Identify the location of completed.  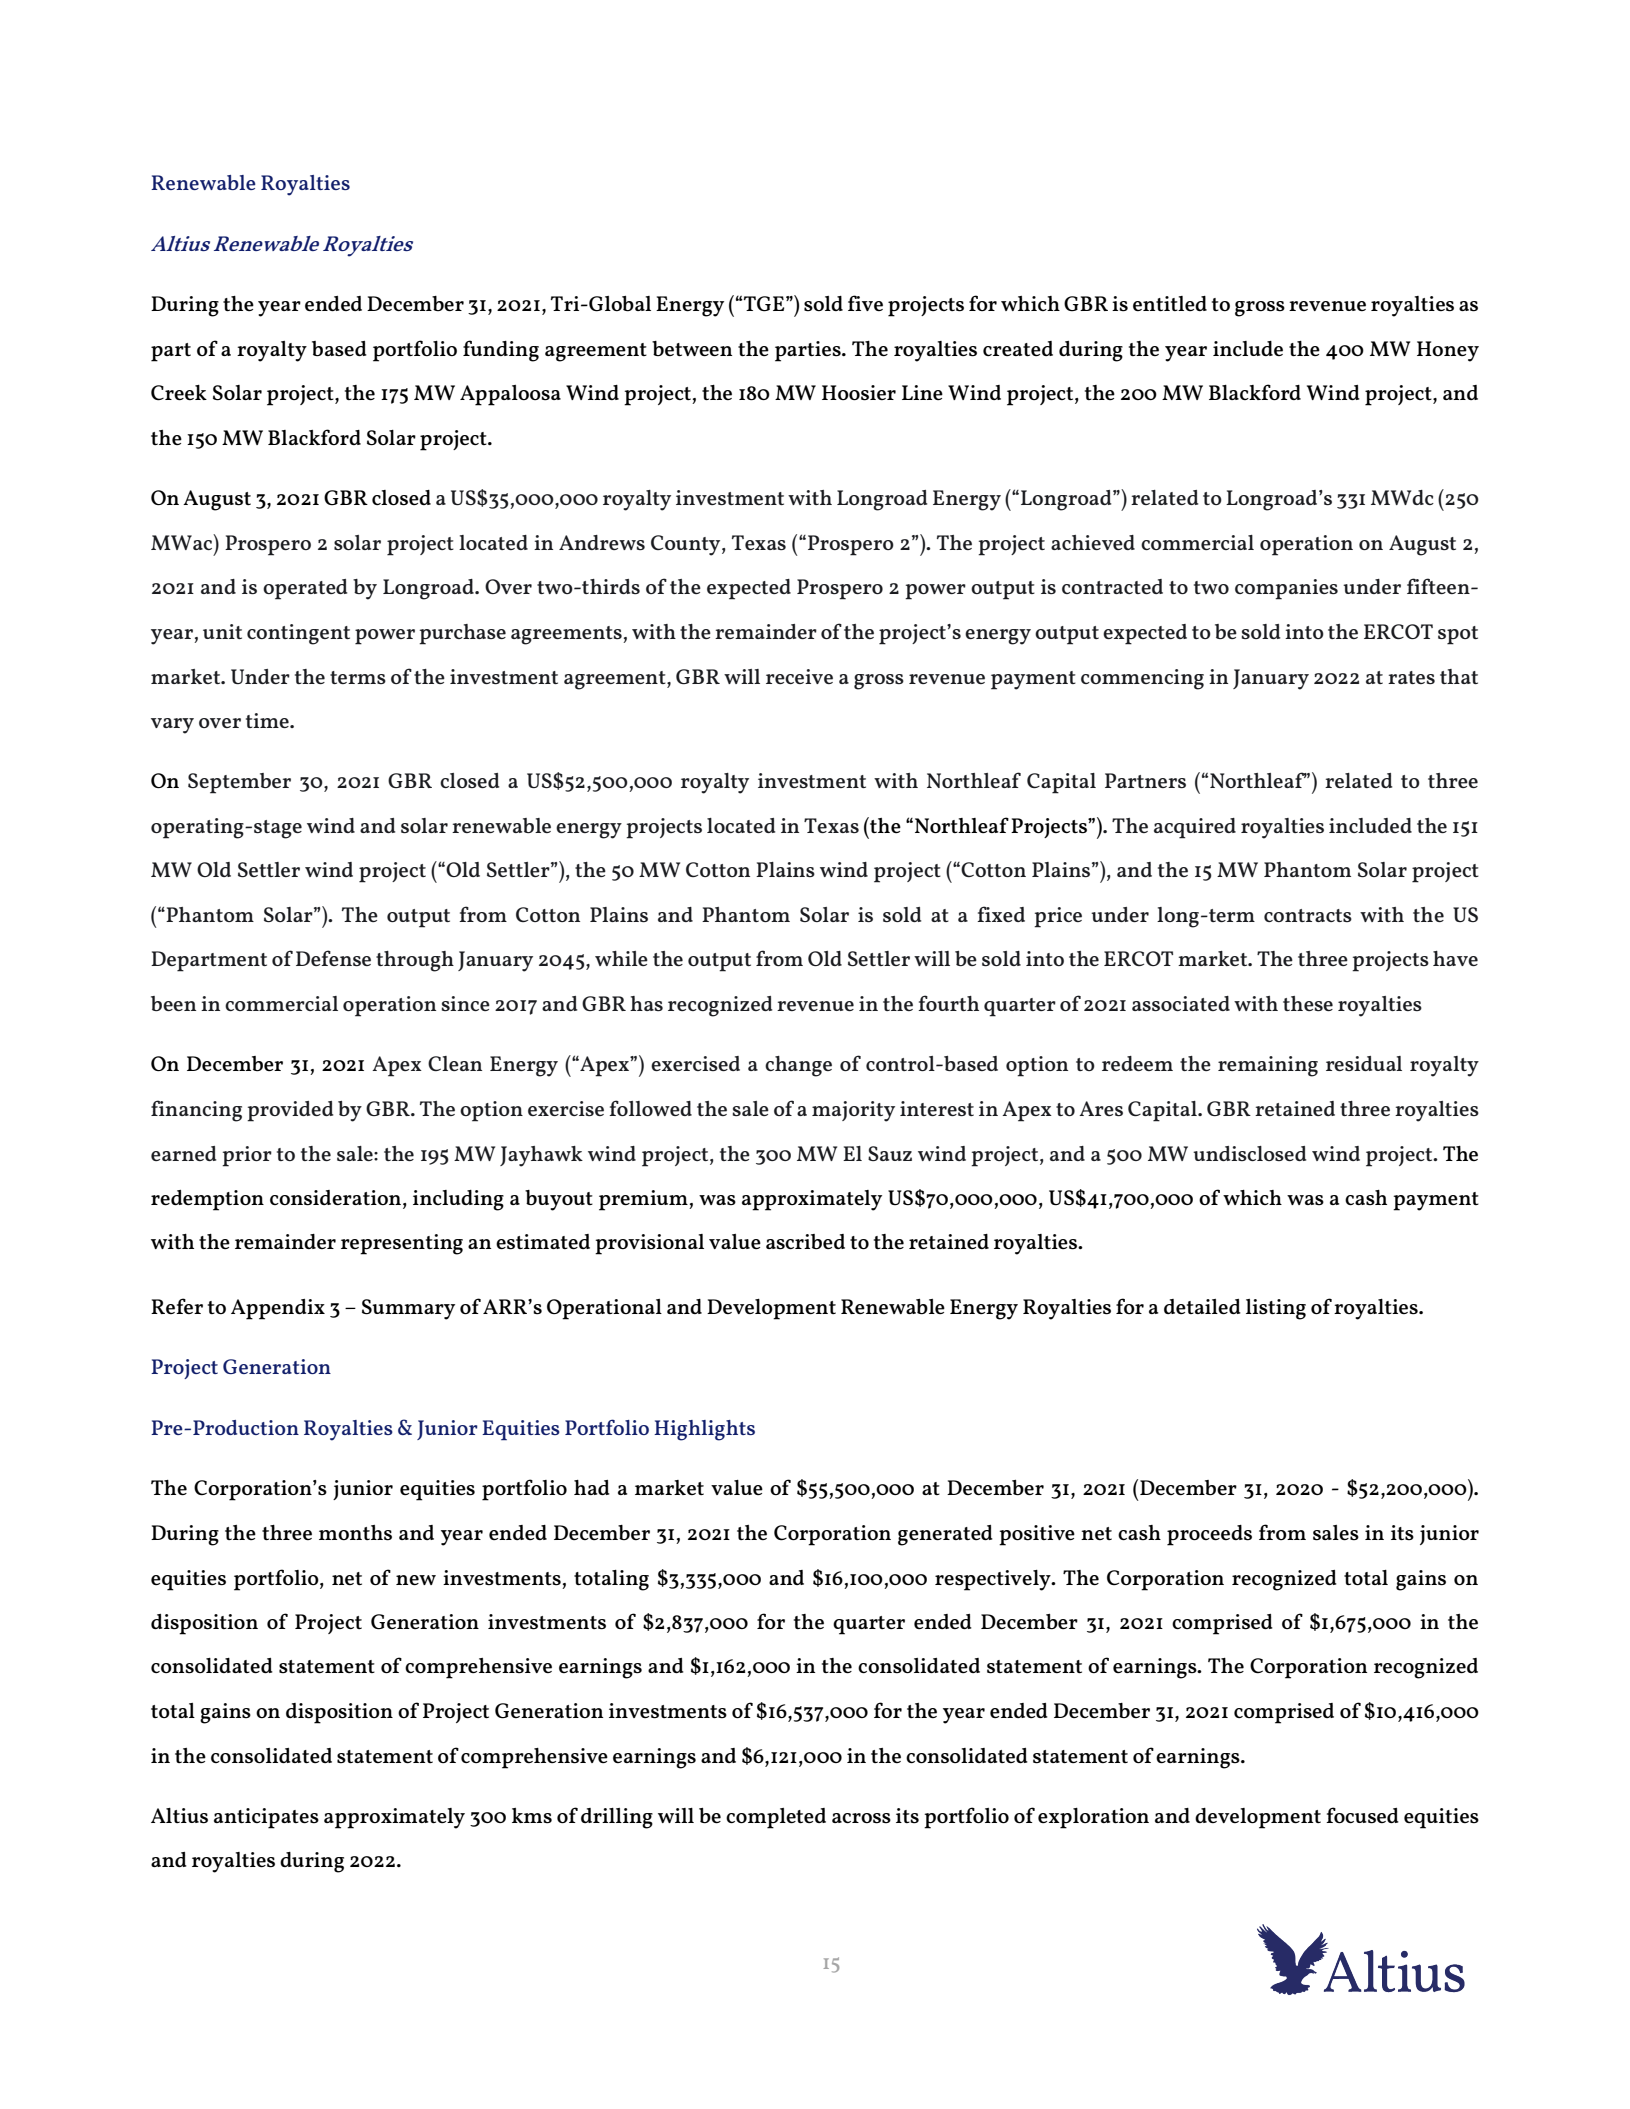
(776, 1818).
